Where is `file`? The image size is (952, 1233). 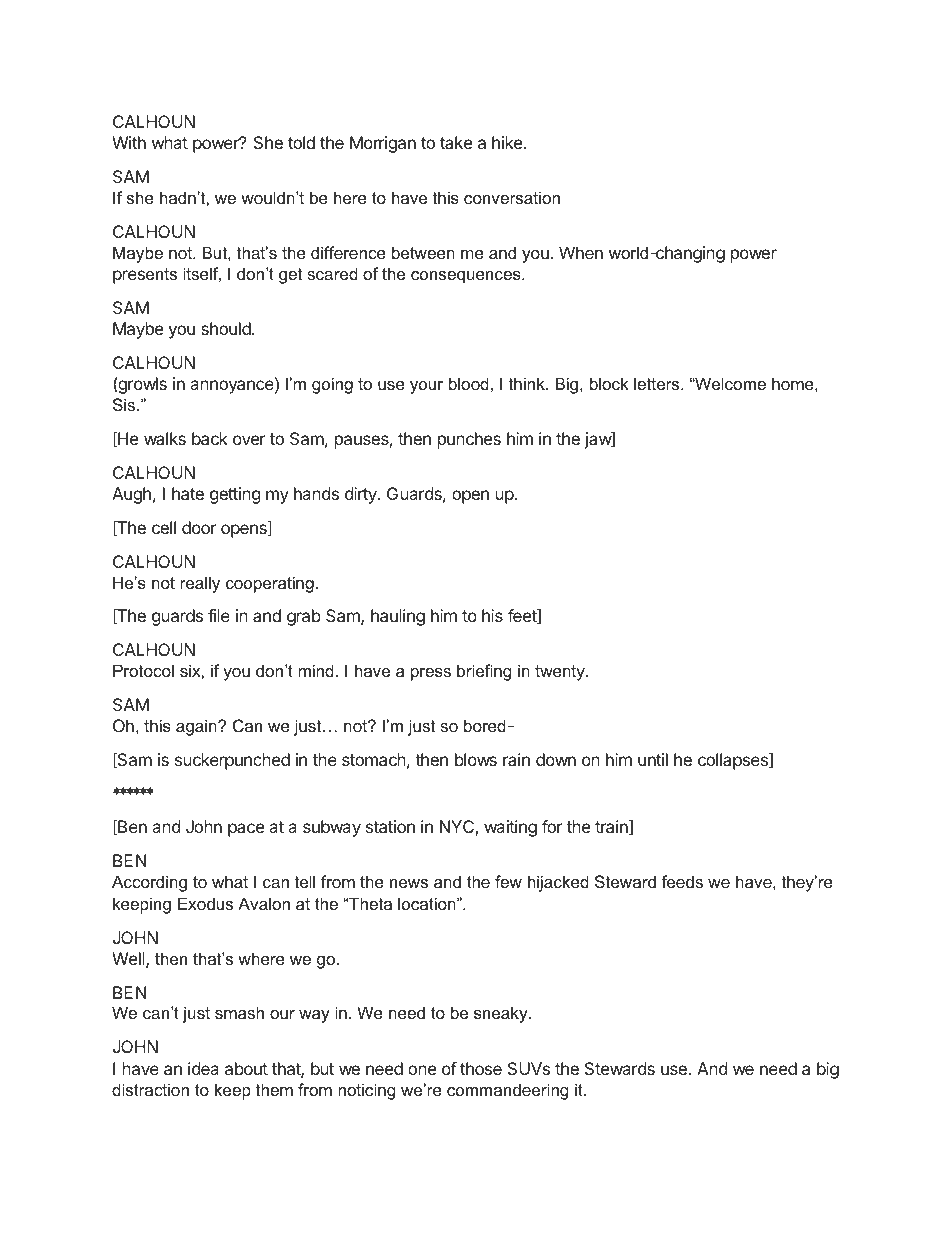 file is located at coordinates (219, 615).
